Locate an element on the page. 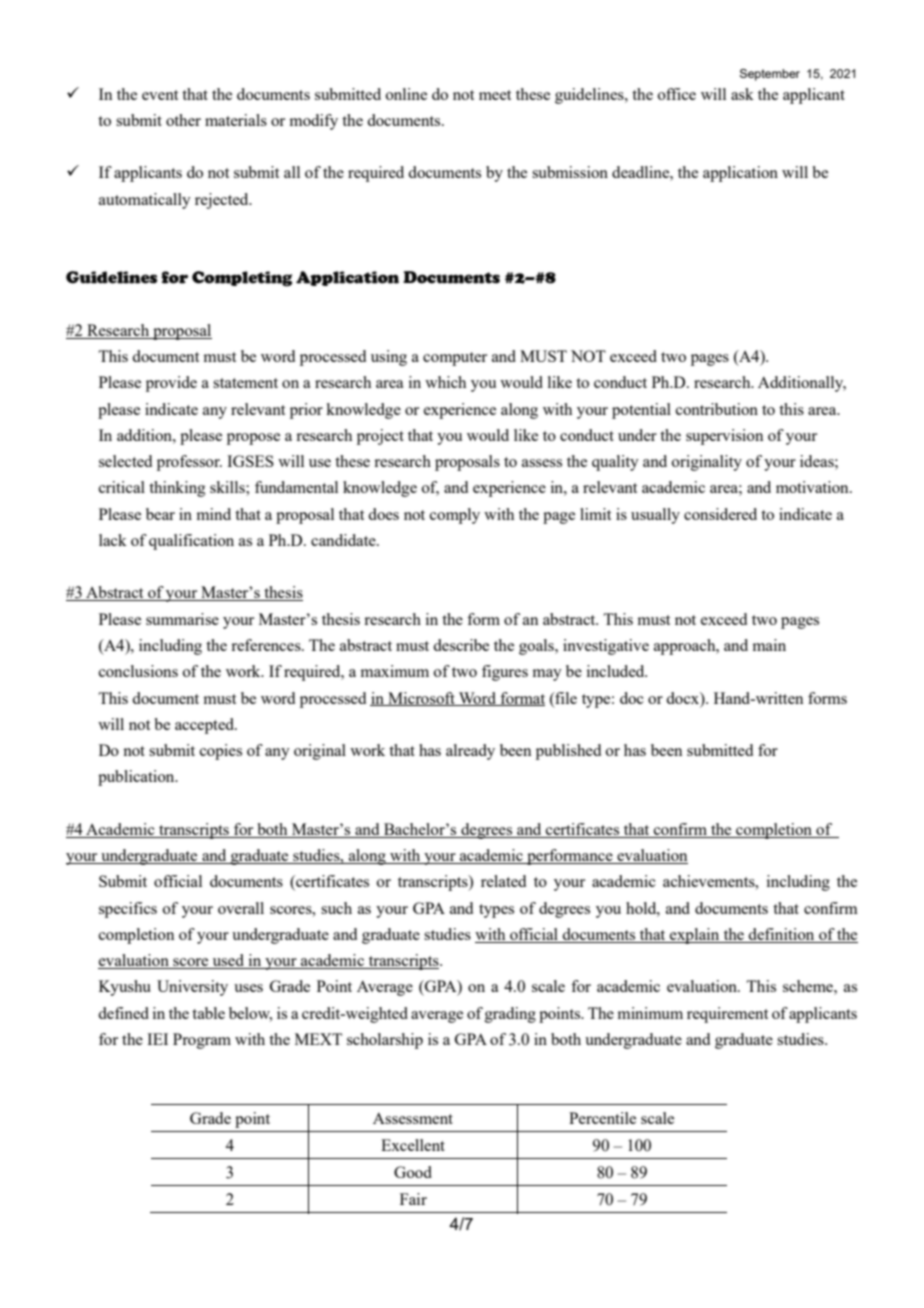 The width and height of the image is (924, 1308). Percentile is located at coordinates (602, 1118).
